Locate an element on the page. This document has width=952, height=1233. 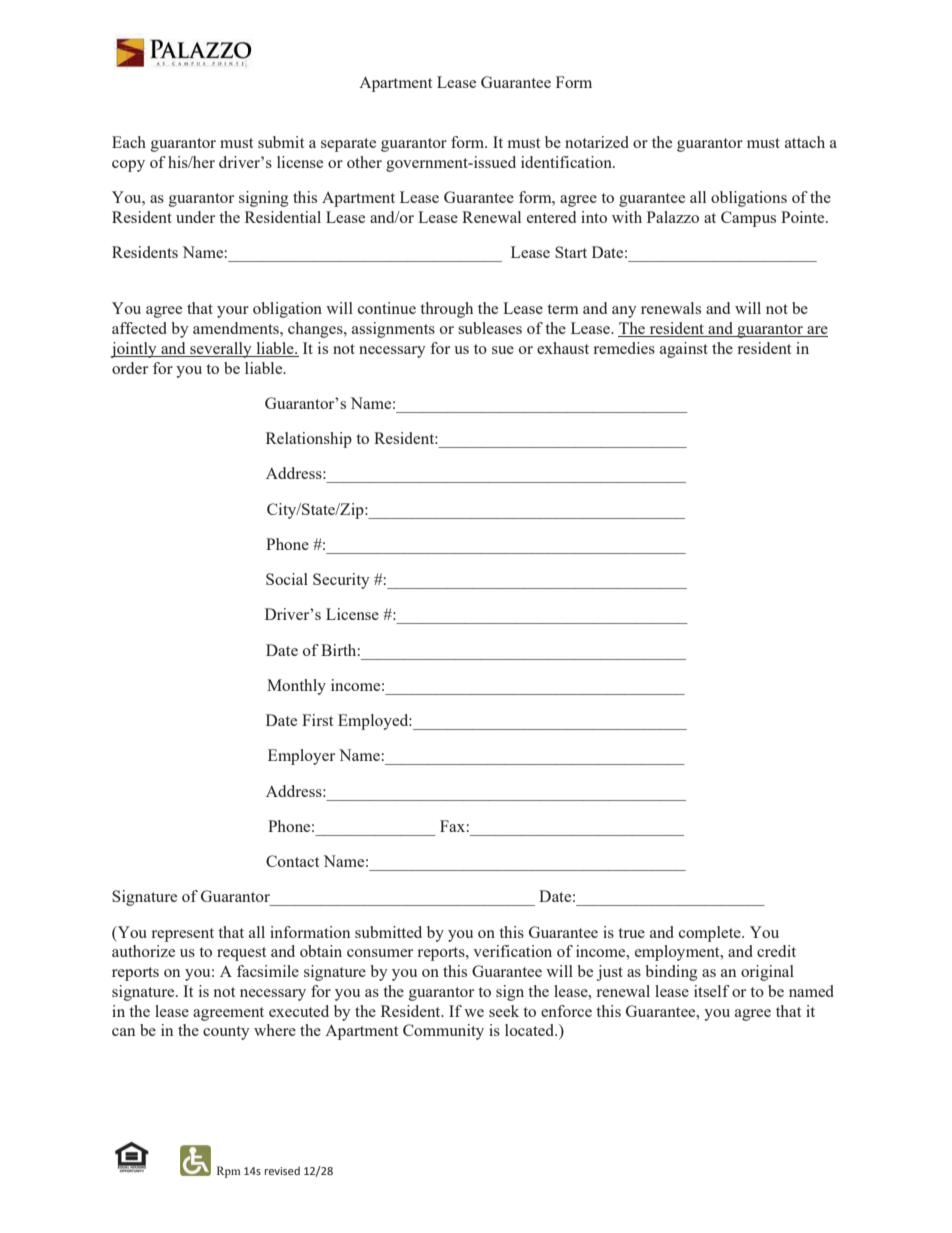
seek is located at coordinates (504, 1011).
